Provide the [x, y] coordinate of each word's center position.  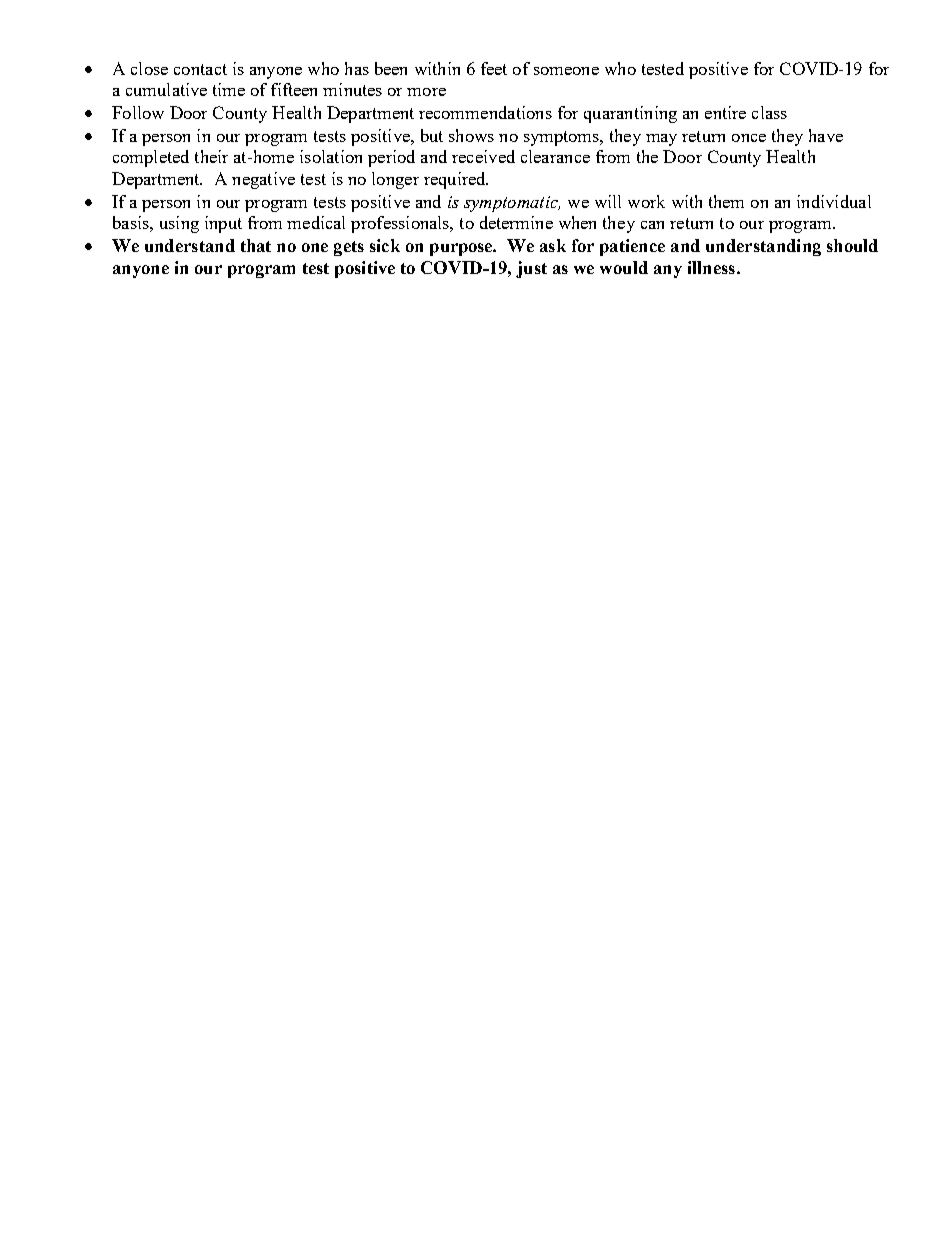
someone [566, 71]
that [256, 245]
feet [494, 68]
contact [200, 69]
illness [711, 267]
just [531, 269]
